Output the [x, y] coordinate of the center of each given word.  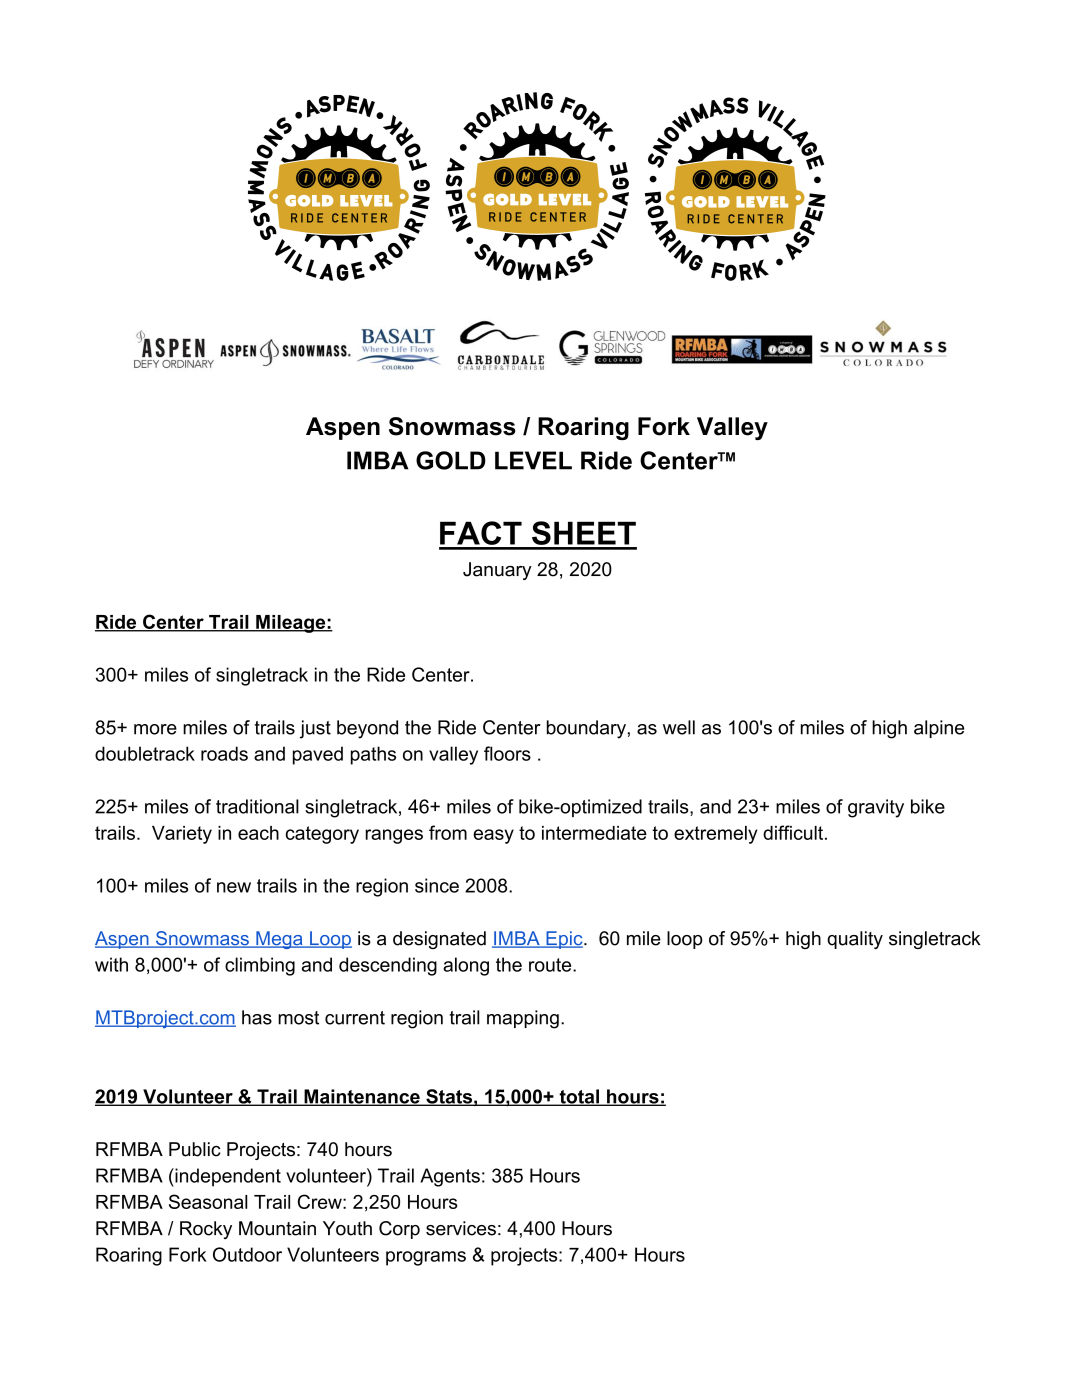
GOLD [451, 460]
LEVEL [533, 460]
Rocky [206, 1230]
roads [224, 753]
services [461, 1228]
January [497, 571]
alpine [939, 729]
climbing [260, 966]
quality [855, 940]
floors [507, 753]
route [551, 965]
